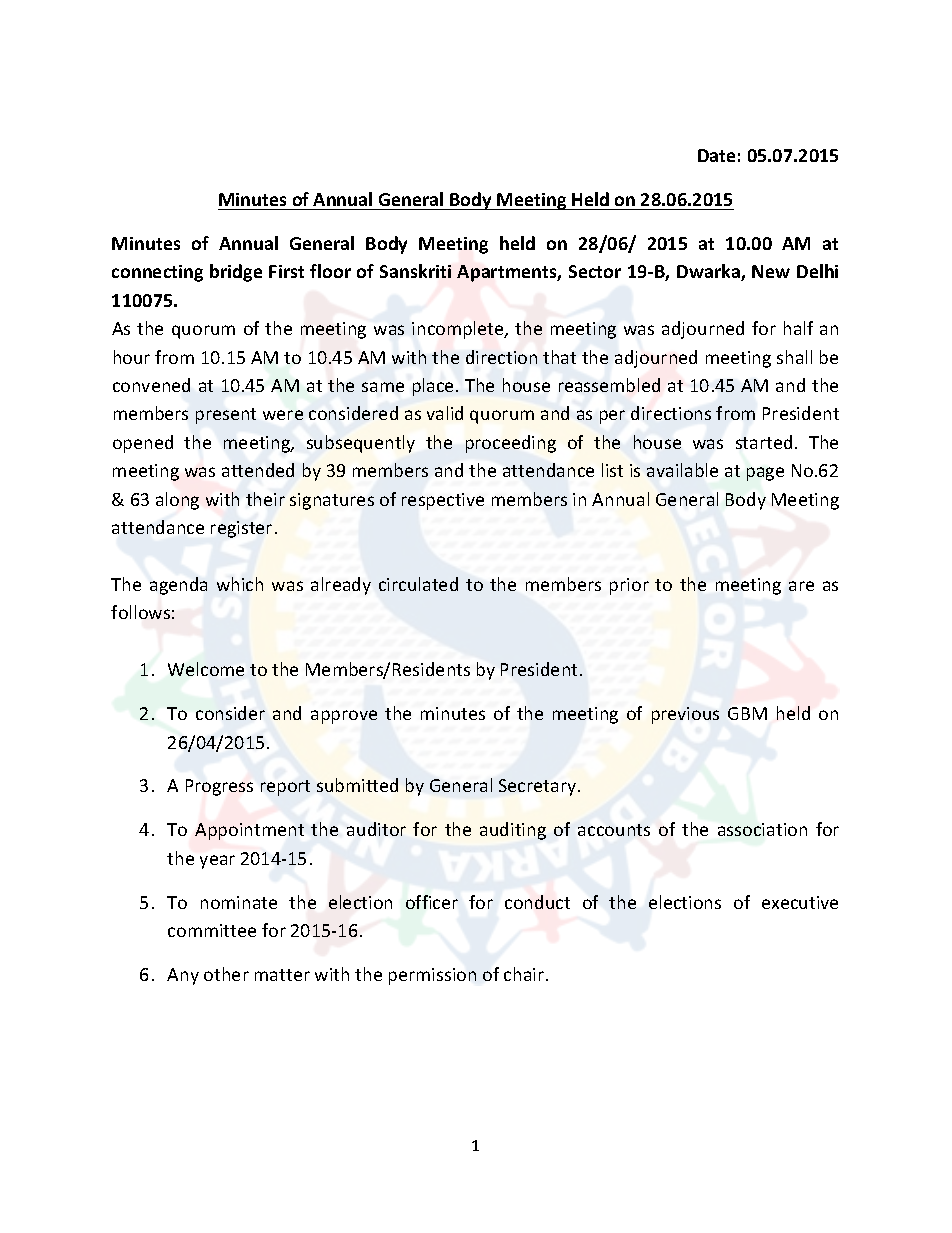  What do you see at coordinates (511, 444) in the screenshot?
I see `proceeding` at bounding box center [511, 444].
